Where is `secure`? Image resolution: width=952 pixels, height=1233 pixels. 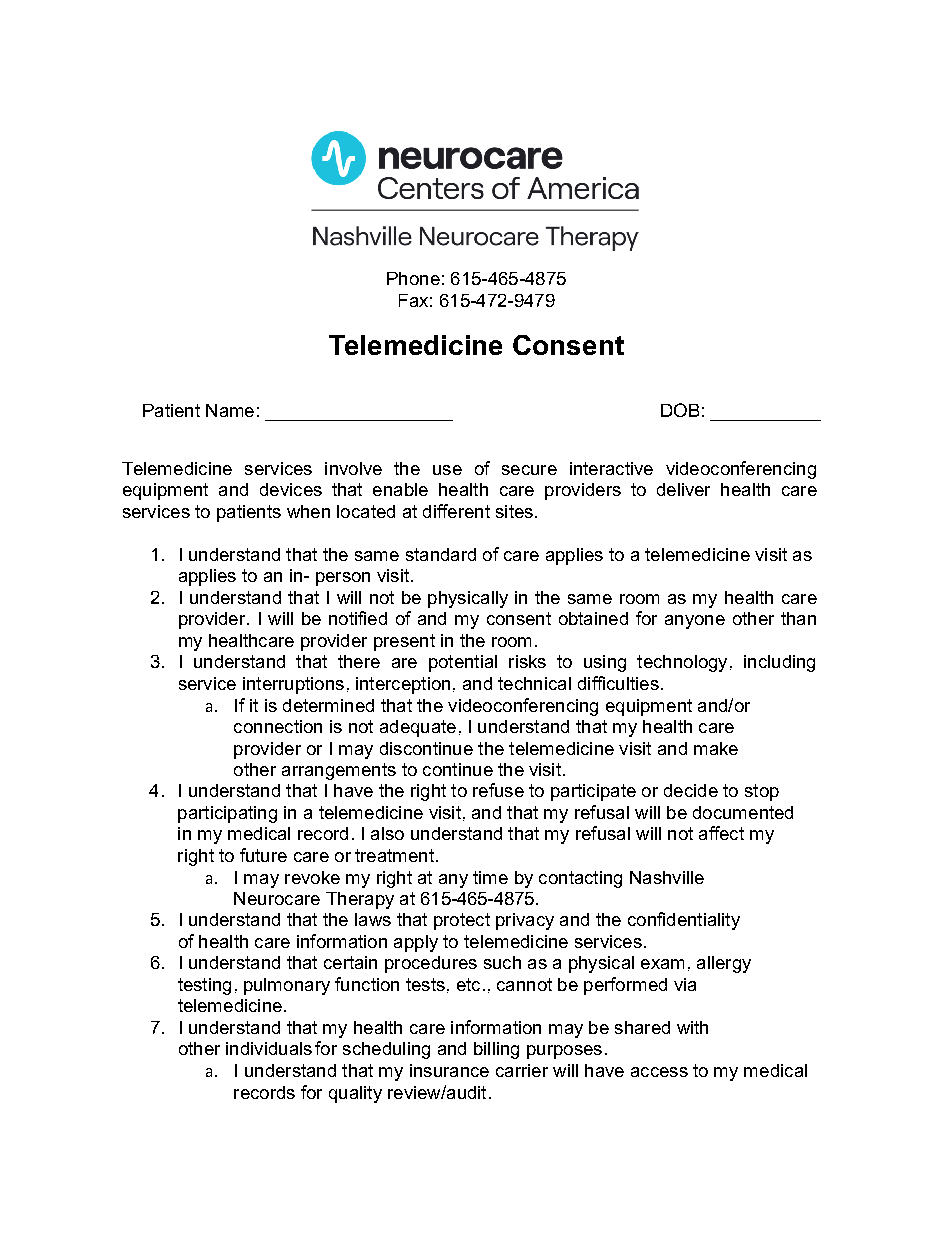
secure is located at coordinates (529, 470).
